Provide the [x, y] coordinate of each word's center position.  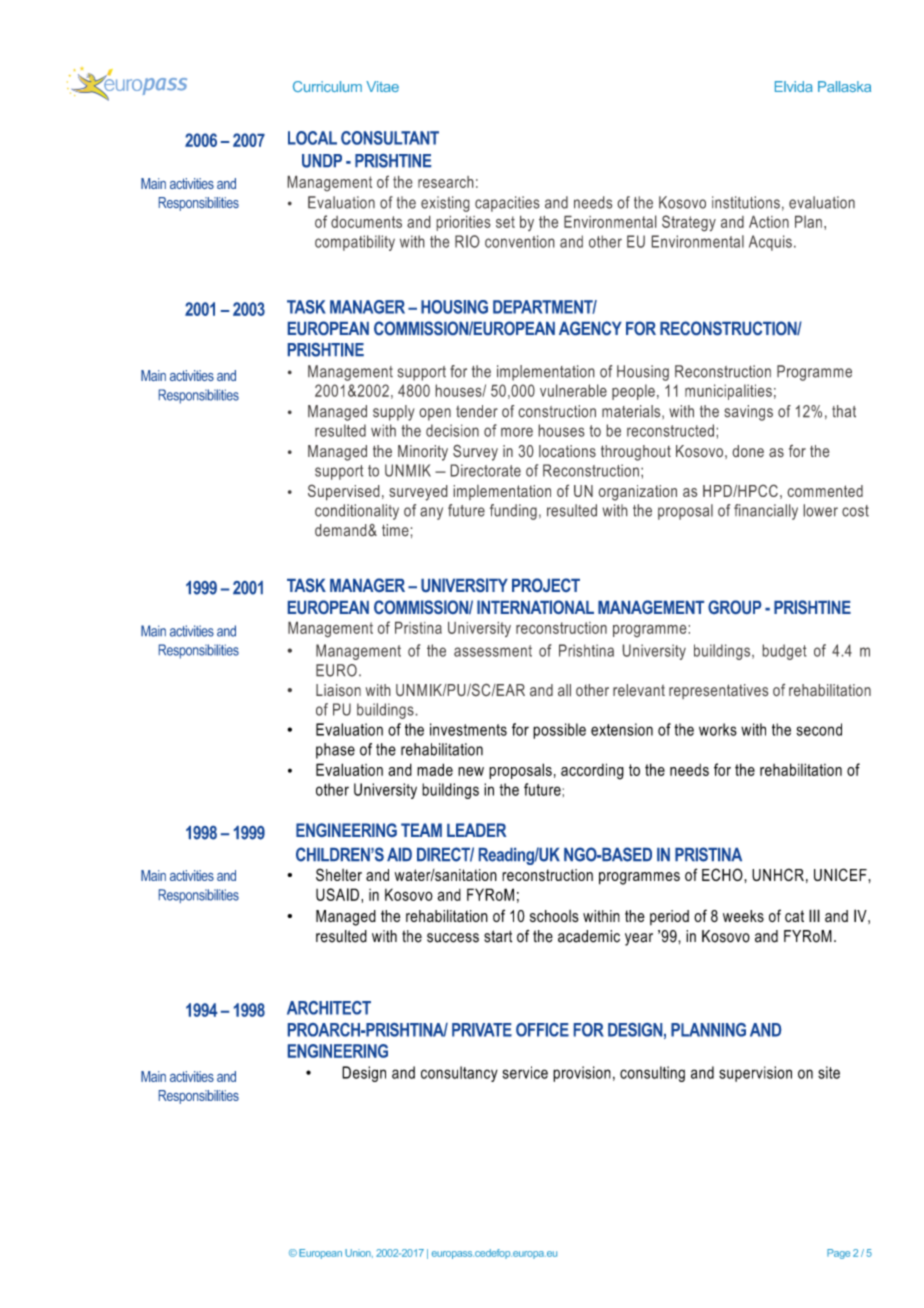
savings [748, 413]
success [453, 938]
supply [394, 413]
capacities [507, 204]
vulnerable [573, 390]
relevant [639, 690]
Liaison [338, 690]
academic [589, 936]
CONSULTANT [390, 138]
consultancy [459, 1074]
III [814, 915]
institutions [746, 202]
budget [784, 652]
